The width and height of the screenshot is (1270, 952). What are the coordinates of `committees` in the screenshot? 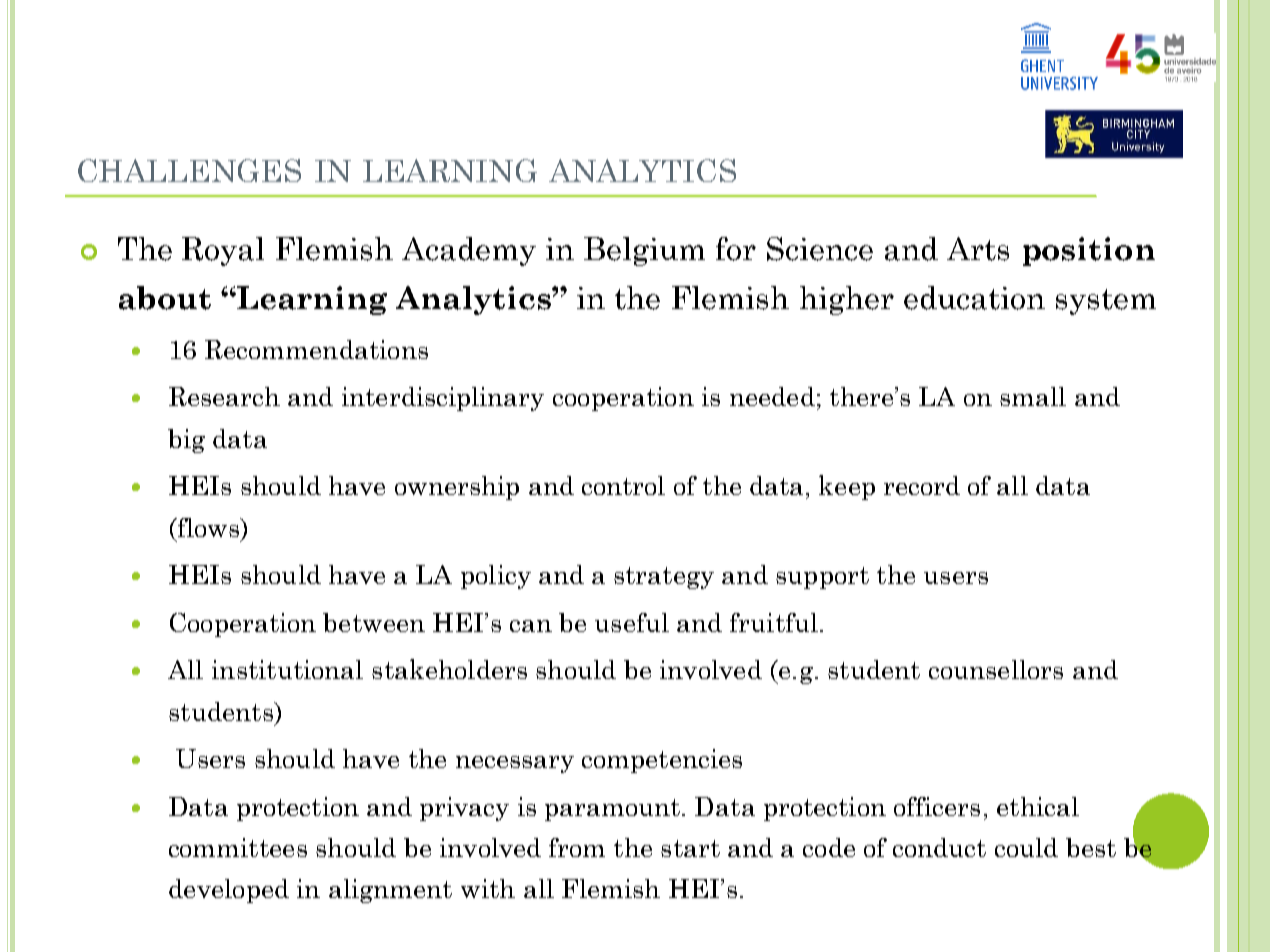 It's located at (238, 847).
